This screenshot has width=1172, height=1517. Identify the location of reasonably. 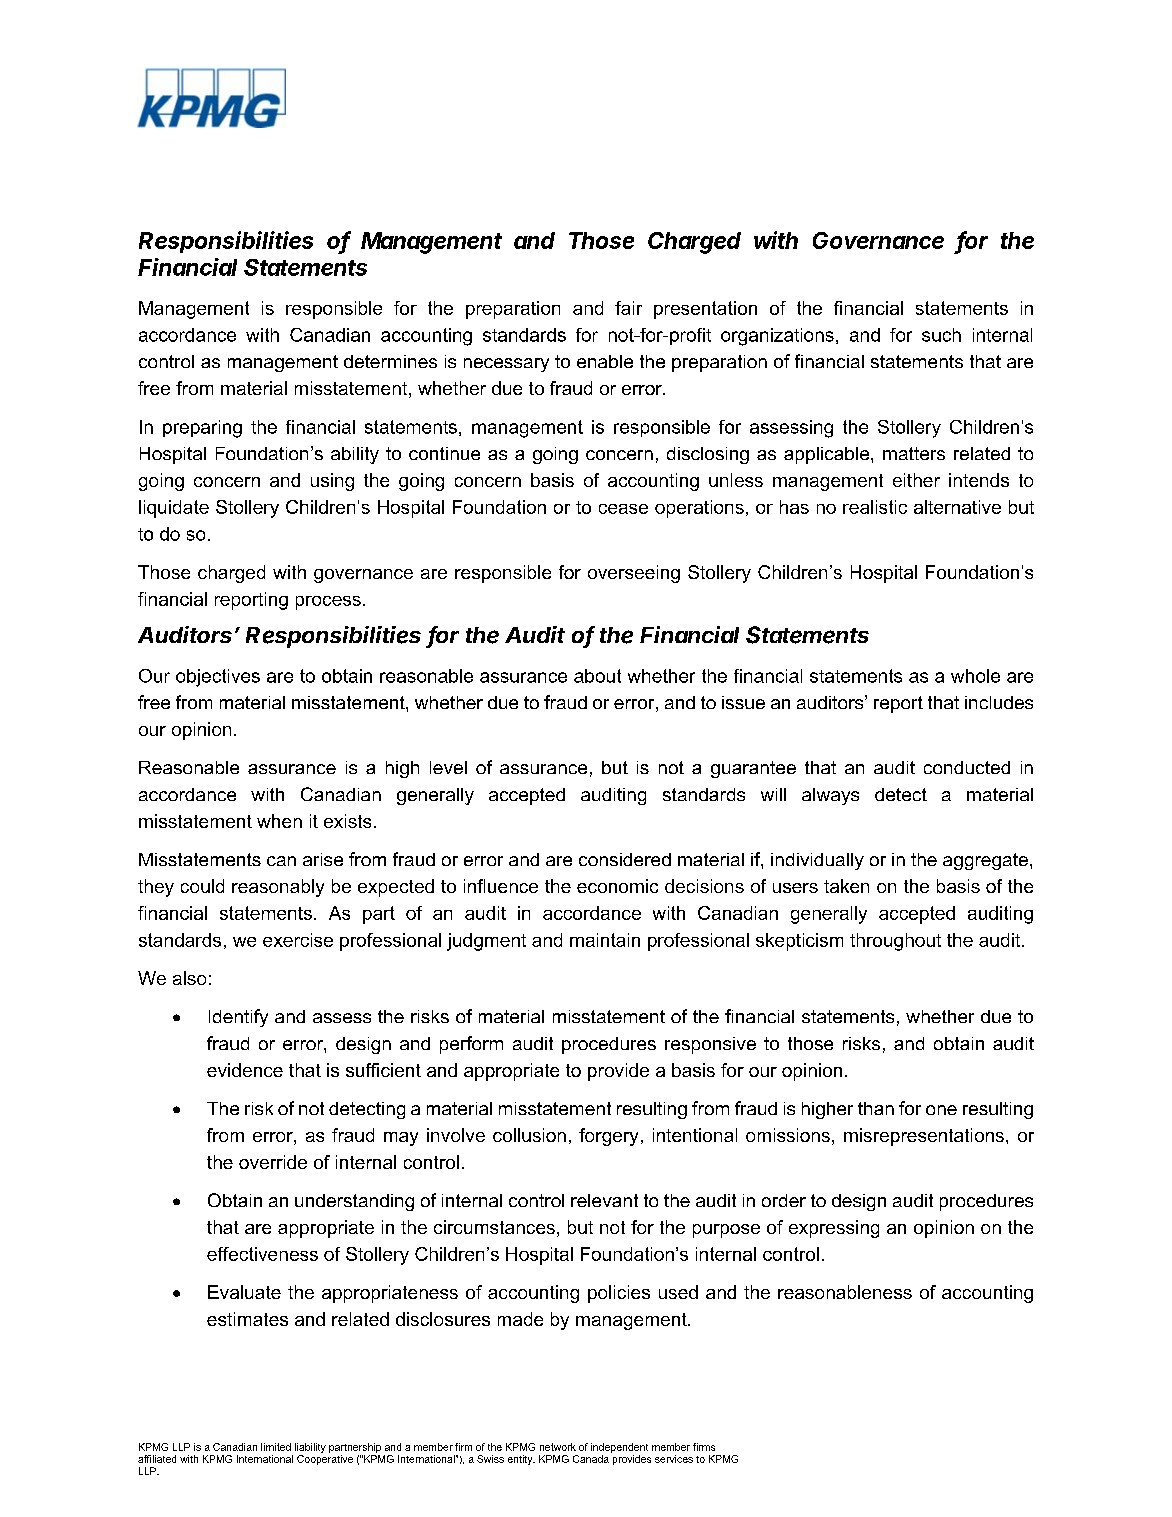
(278, 888).
